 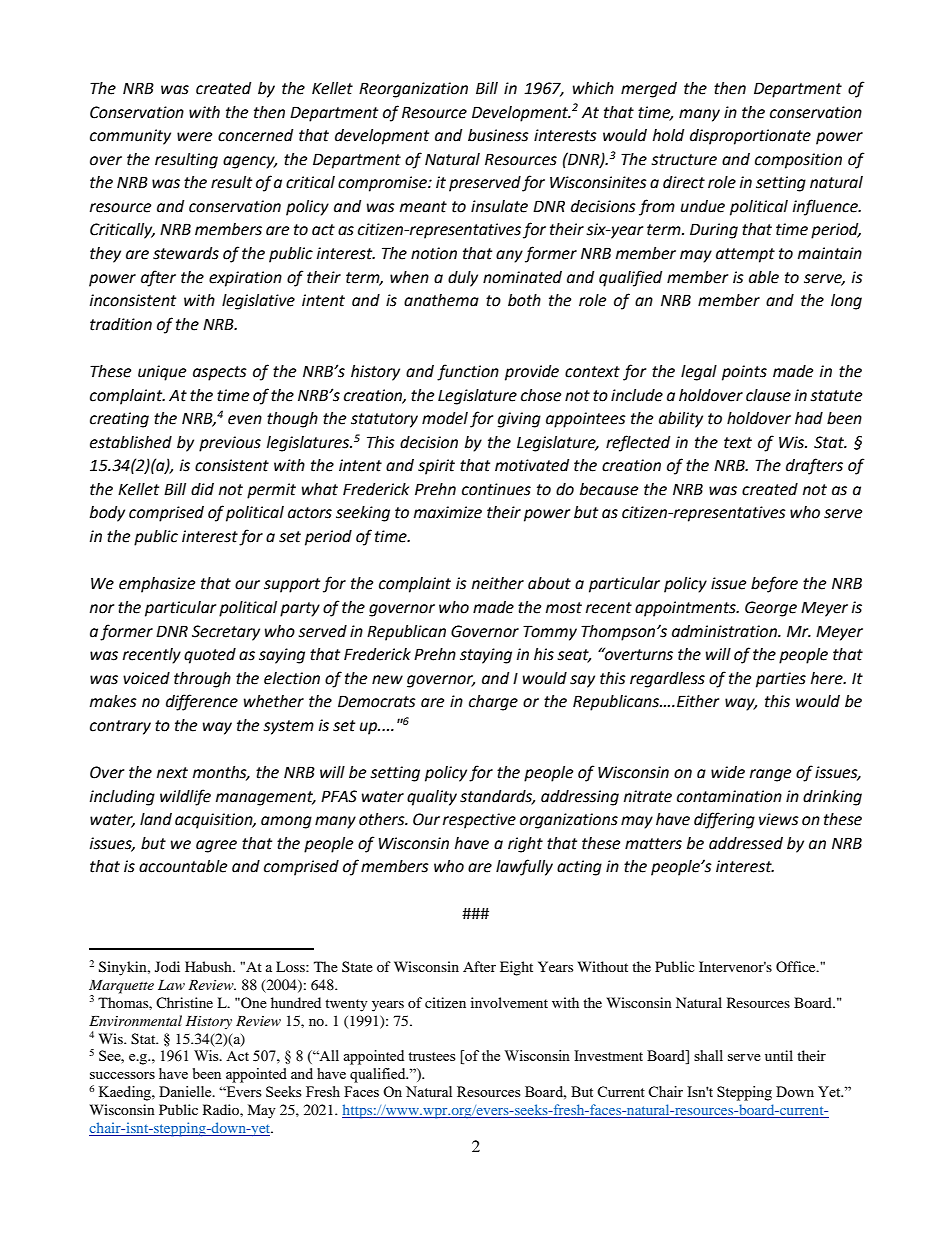 I want to click on were, so click(x=194, y=137).
